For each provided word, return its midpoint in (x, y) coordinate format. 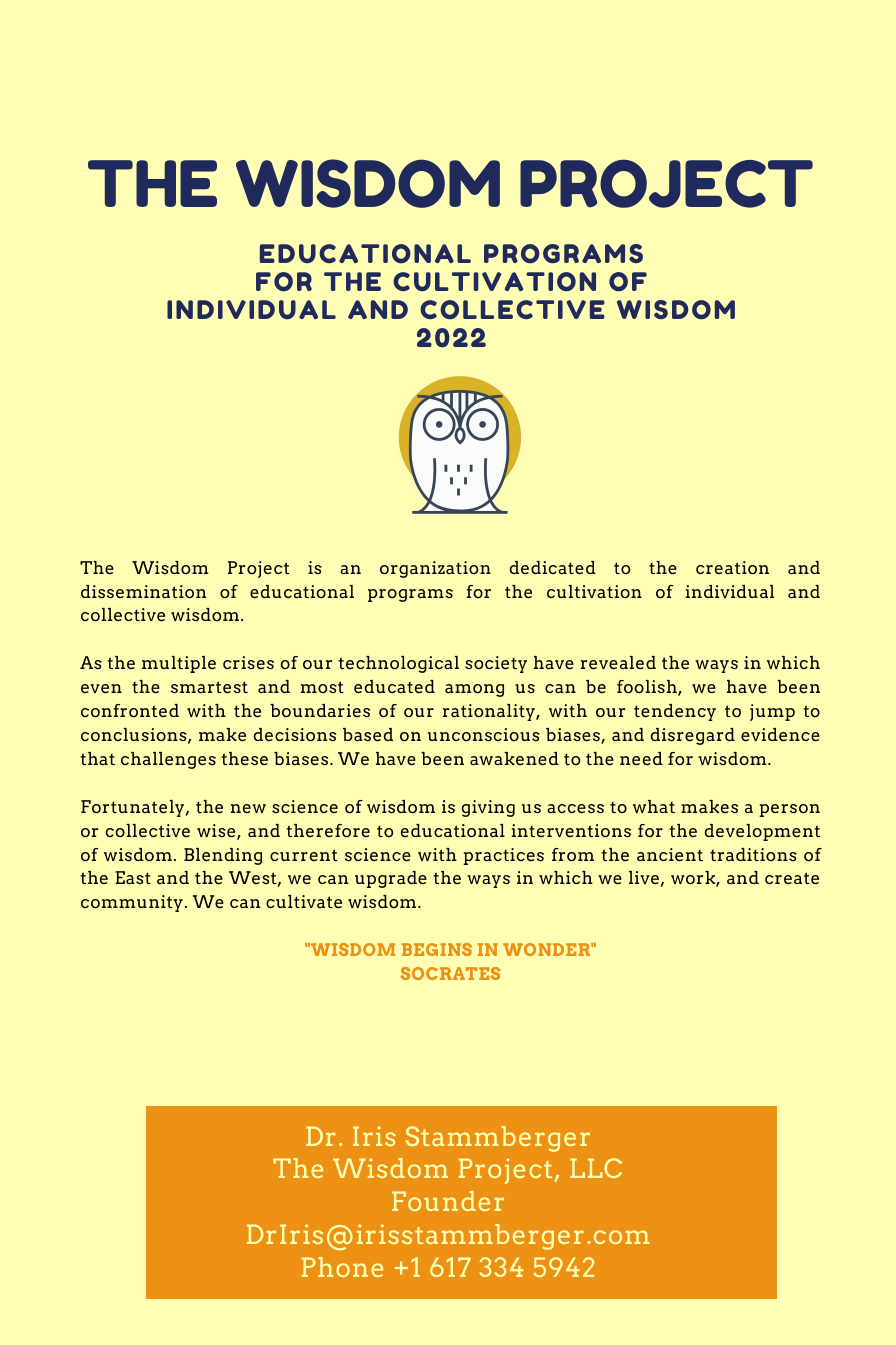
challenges (168, 760)
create (792, 878)
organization (435, 569)
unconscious (484, 735)
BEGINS (437, 949)
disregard (693, 736)
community (132, 903)
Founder (448, 1201)
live (644, 877)
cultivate (304, 902)
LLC (596, 1168)
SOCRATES (450, 973)
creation (732, 568)
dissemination (143, 592)
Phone (342, 1267)
